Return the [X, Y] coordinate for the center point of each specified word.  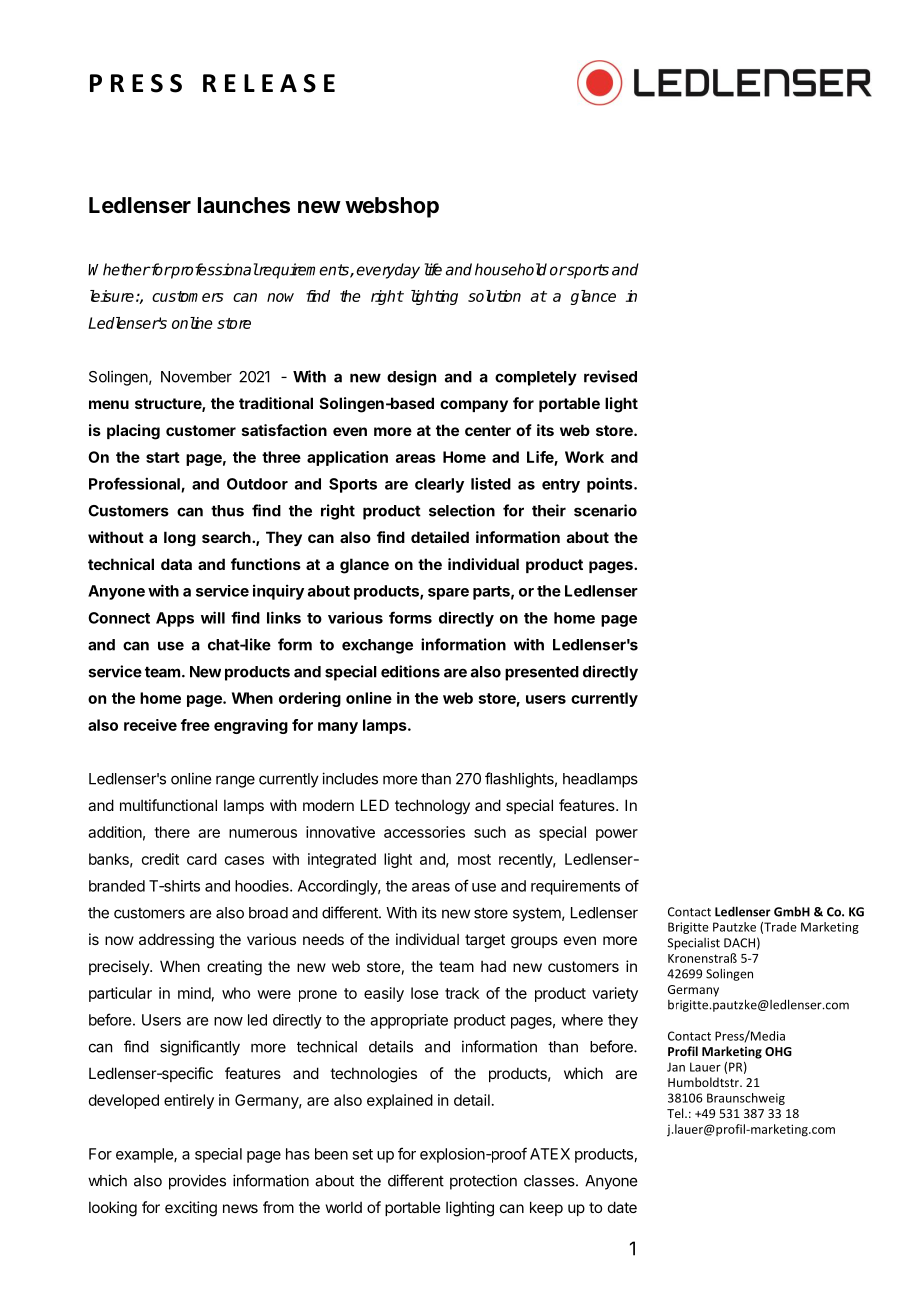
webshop [392, 207]
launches [244, 205]
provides [197, 1182]
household [511, 269]
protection [483, 1182]
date [622, 1207]
